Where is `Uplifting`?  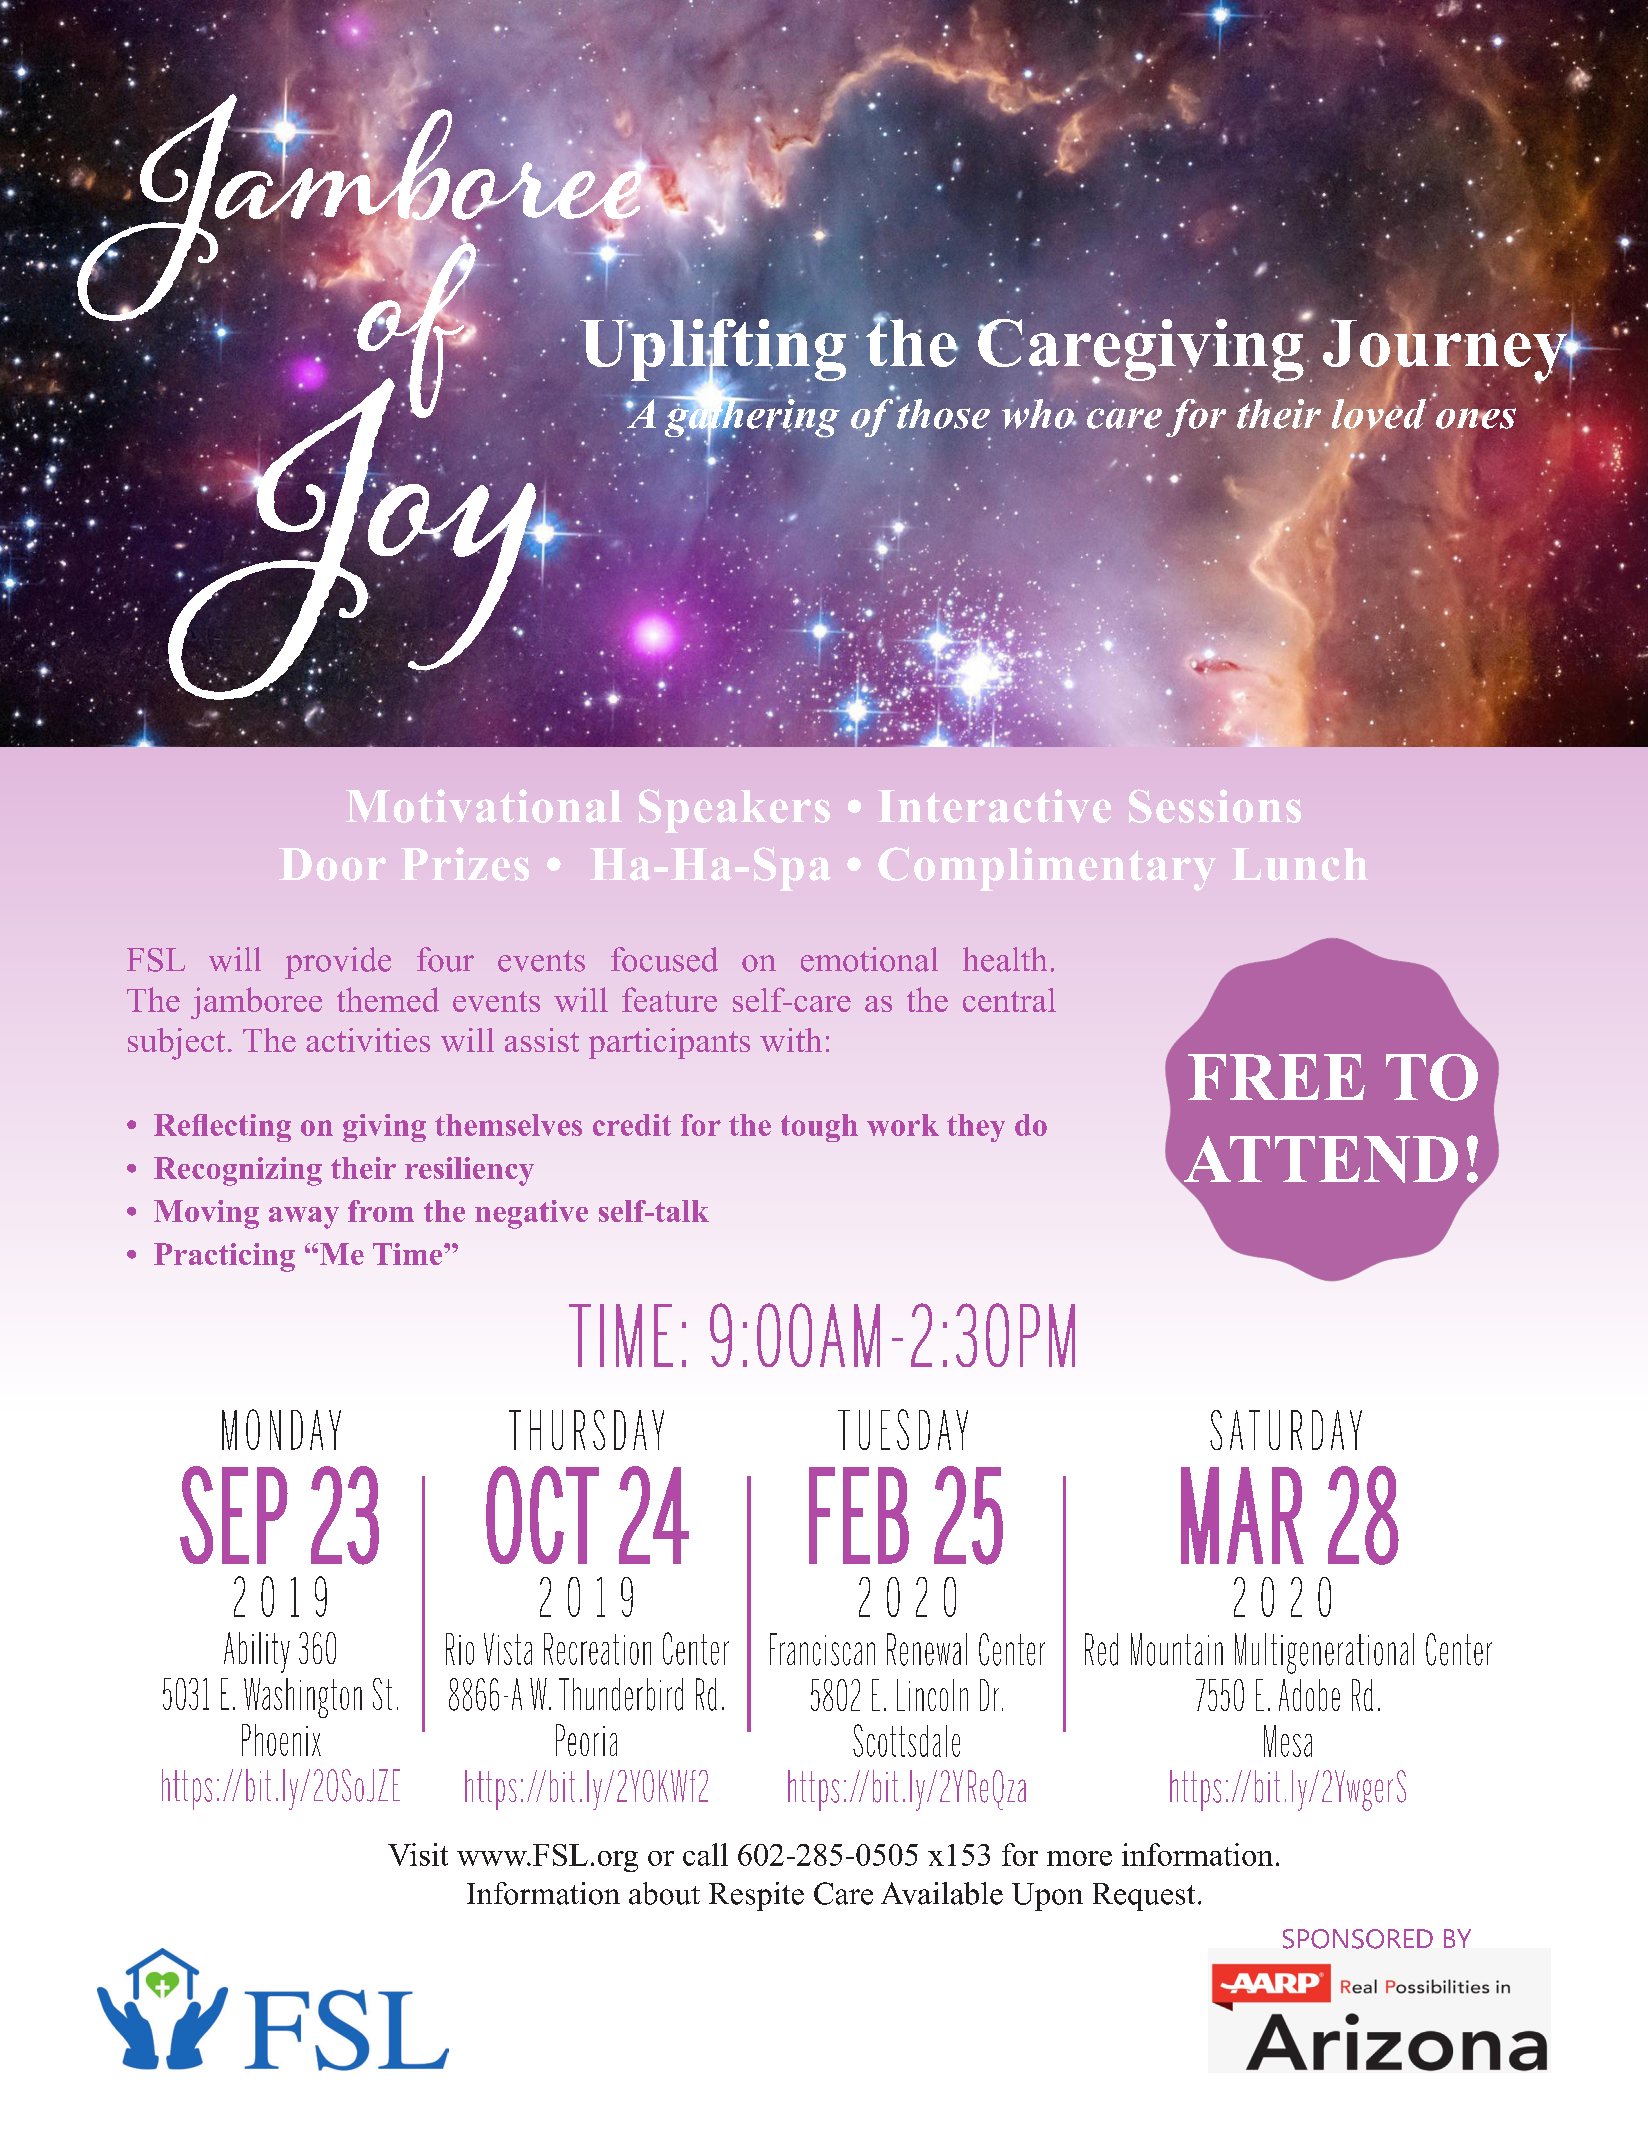 Uplifting is located at coordinates (712, 349).
